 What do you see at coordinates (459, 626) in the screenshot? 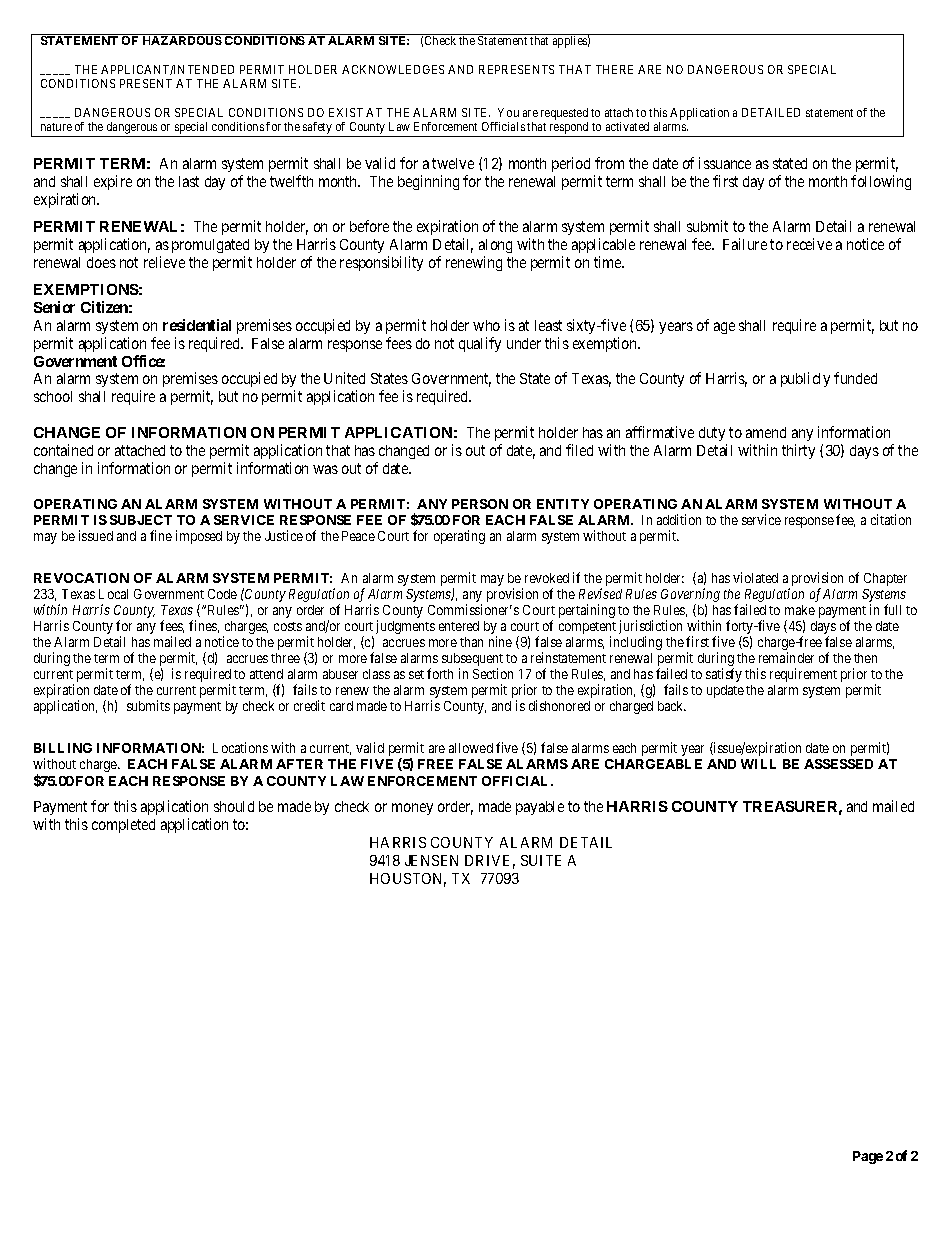
I see `entered` at bounding box center [459, 626].
